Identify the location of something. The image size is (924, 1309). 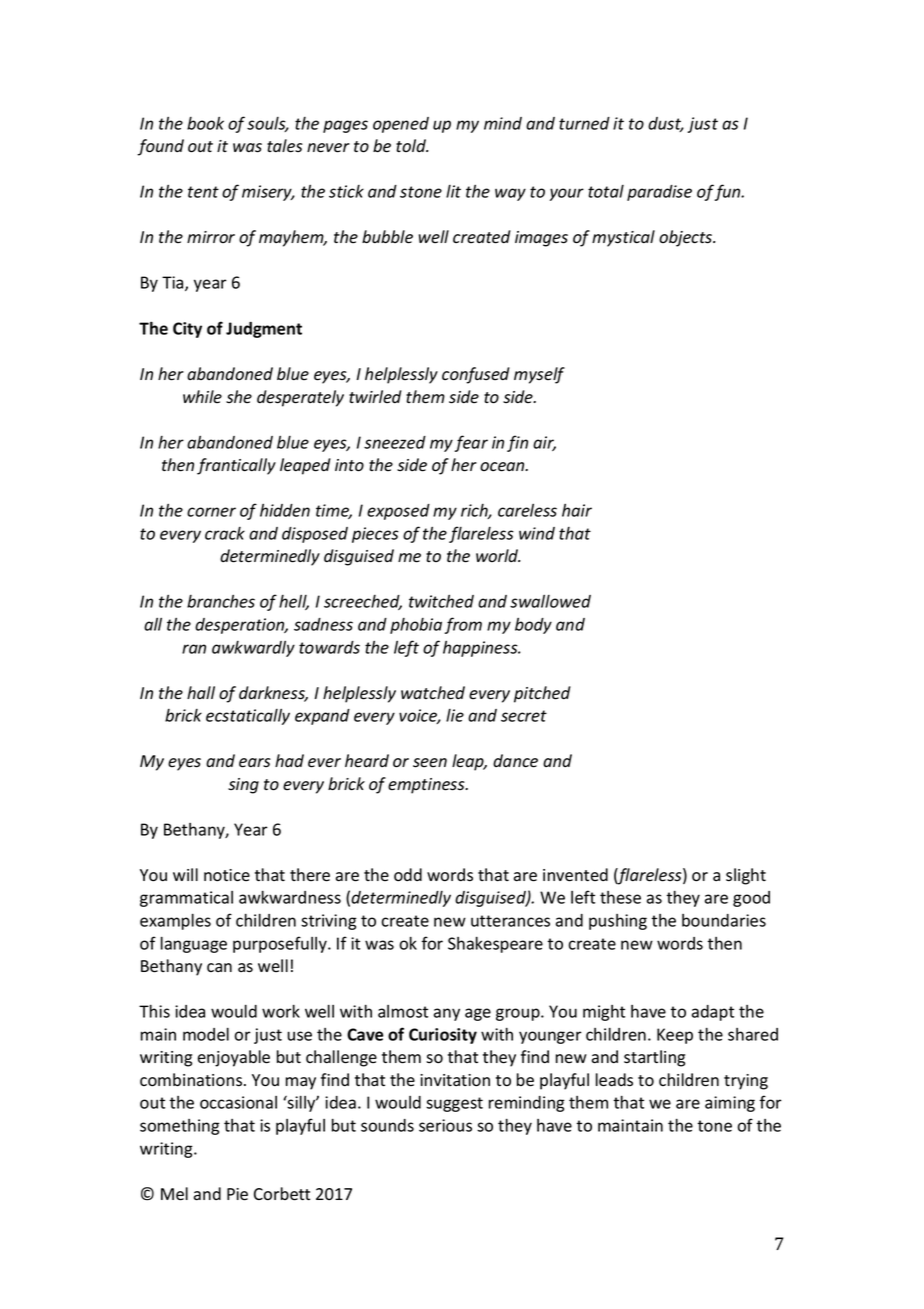
(180, 1127).
